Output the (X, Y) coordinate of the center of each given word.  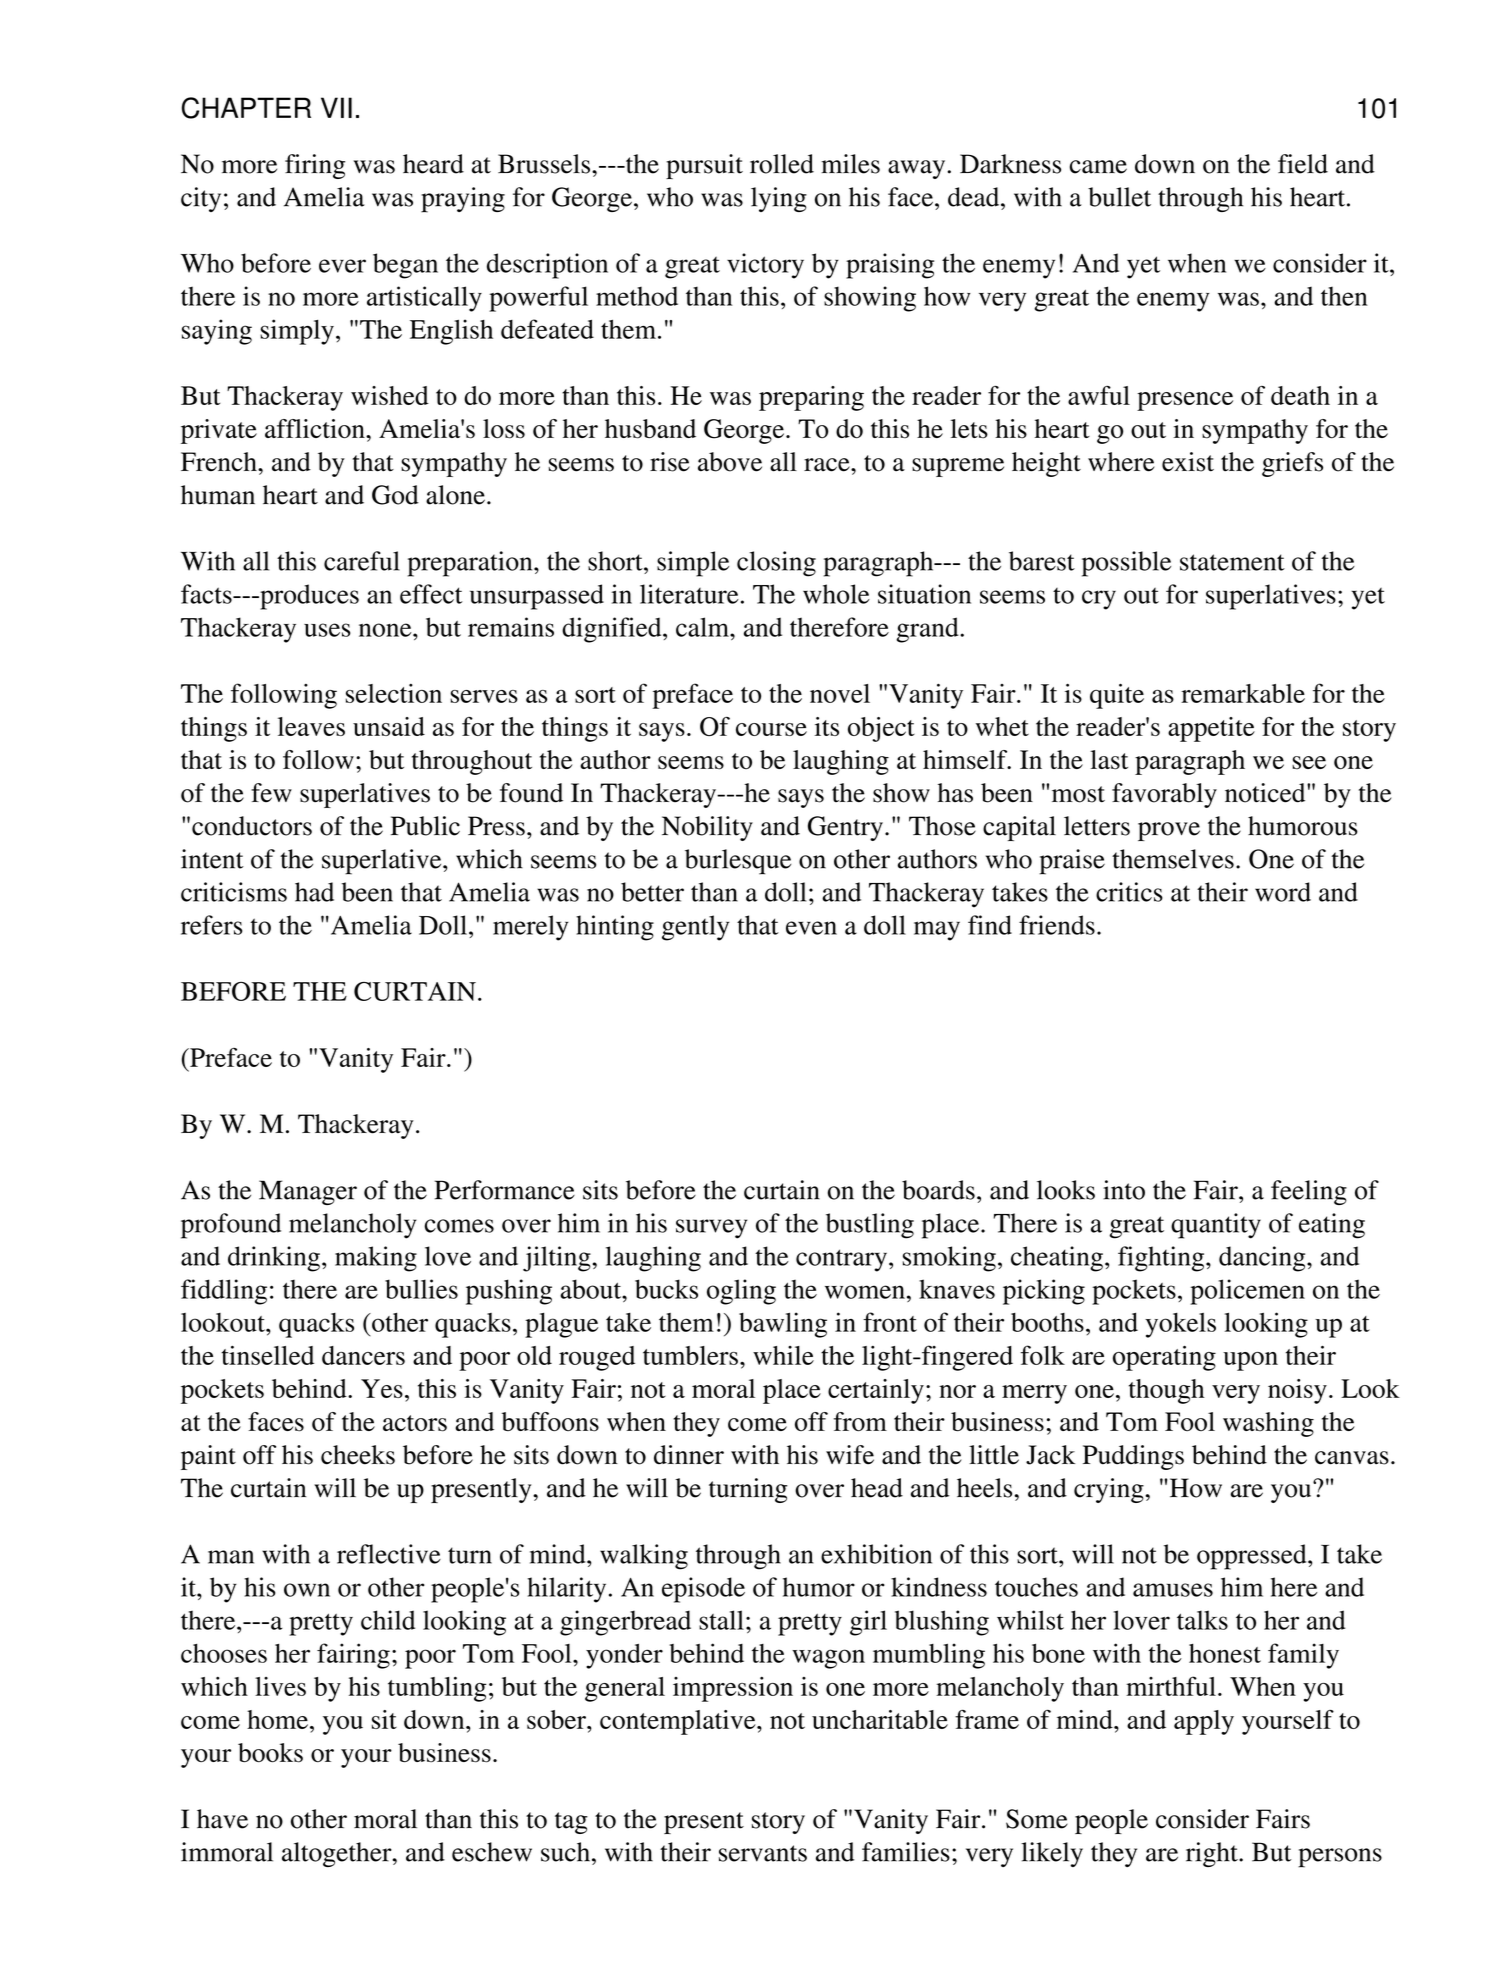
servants (763, 1853)
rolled (782, 164)
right (1213, 1854)
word (1283, 892)
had (314, 892)
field (1303, 164)
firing (315, 166)
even (811, 928)
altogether (338, 1854)
